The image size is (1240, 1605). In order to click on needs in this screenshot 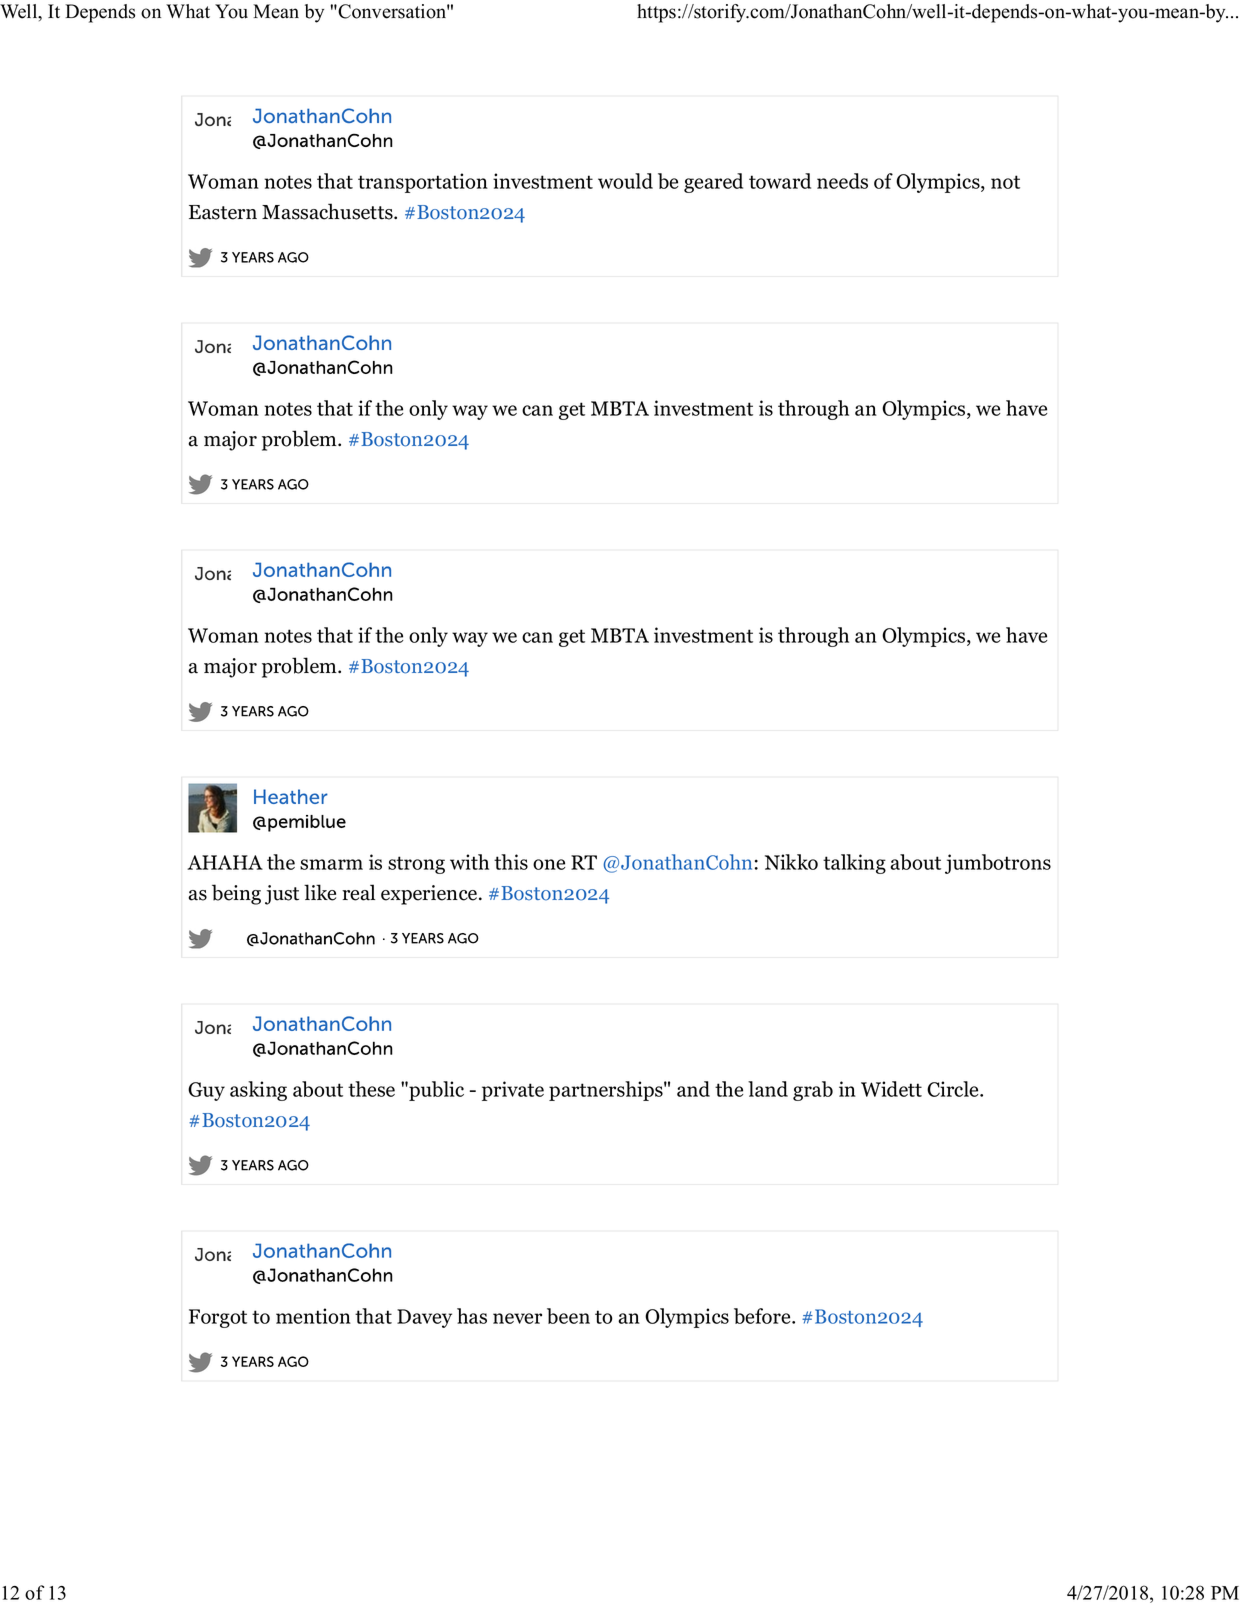, I will do `click(842, 181)`.
